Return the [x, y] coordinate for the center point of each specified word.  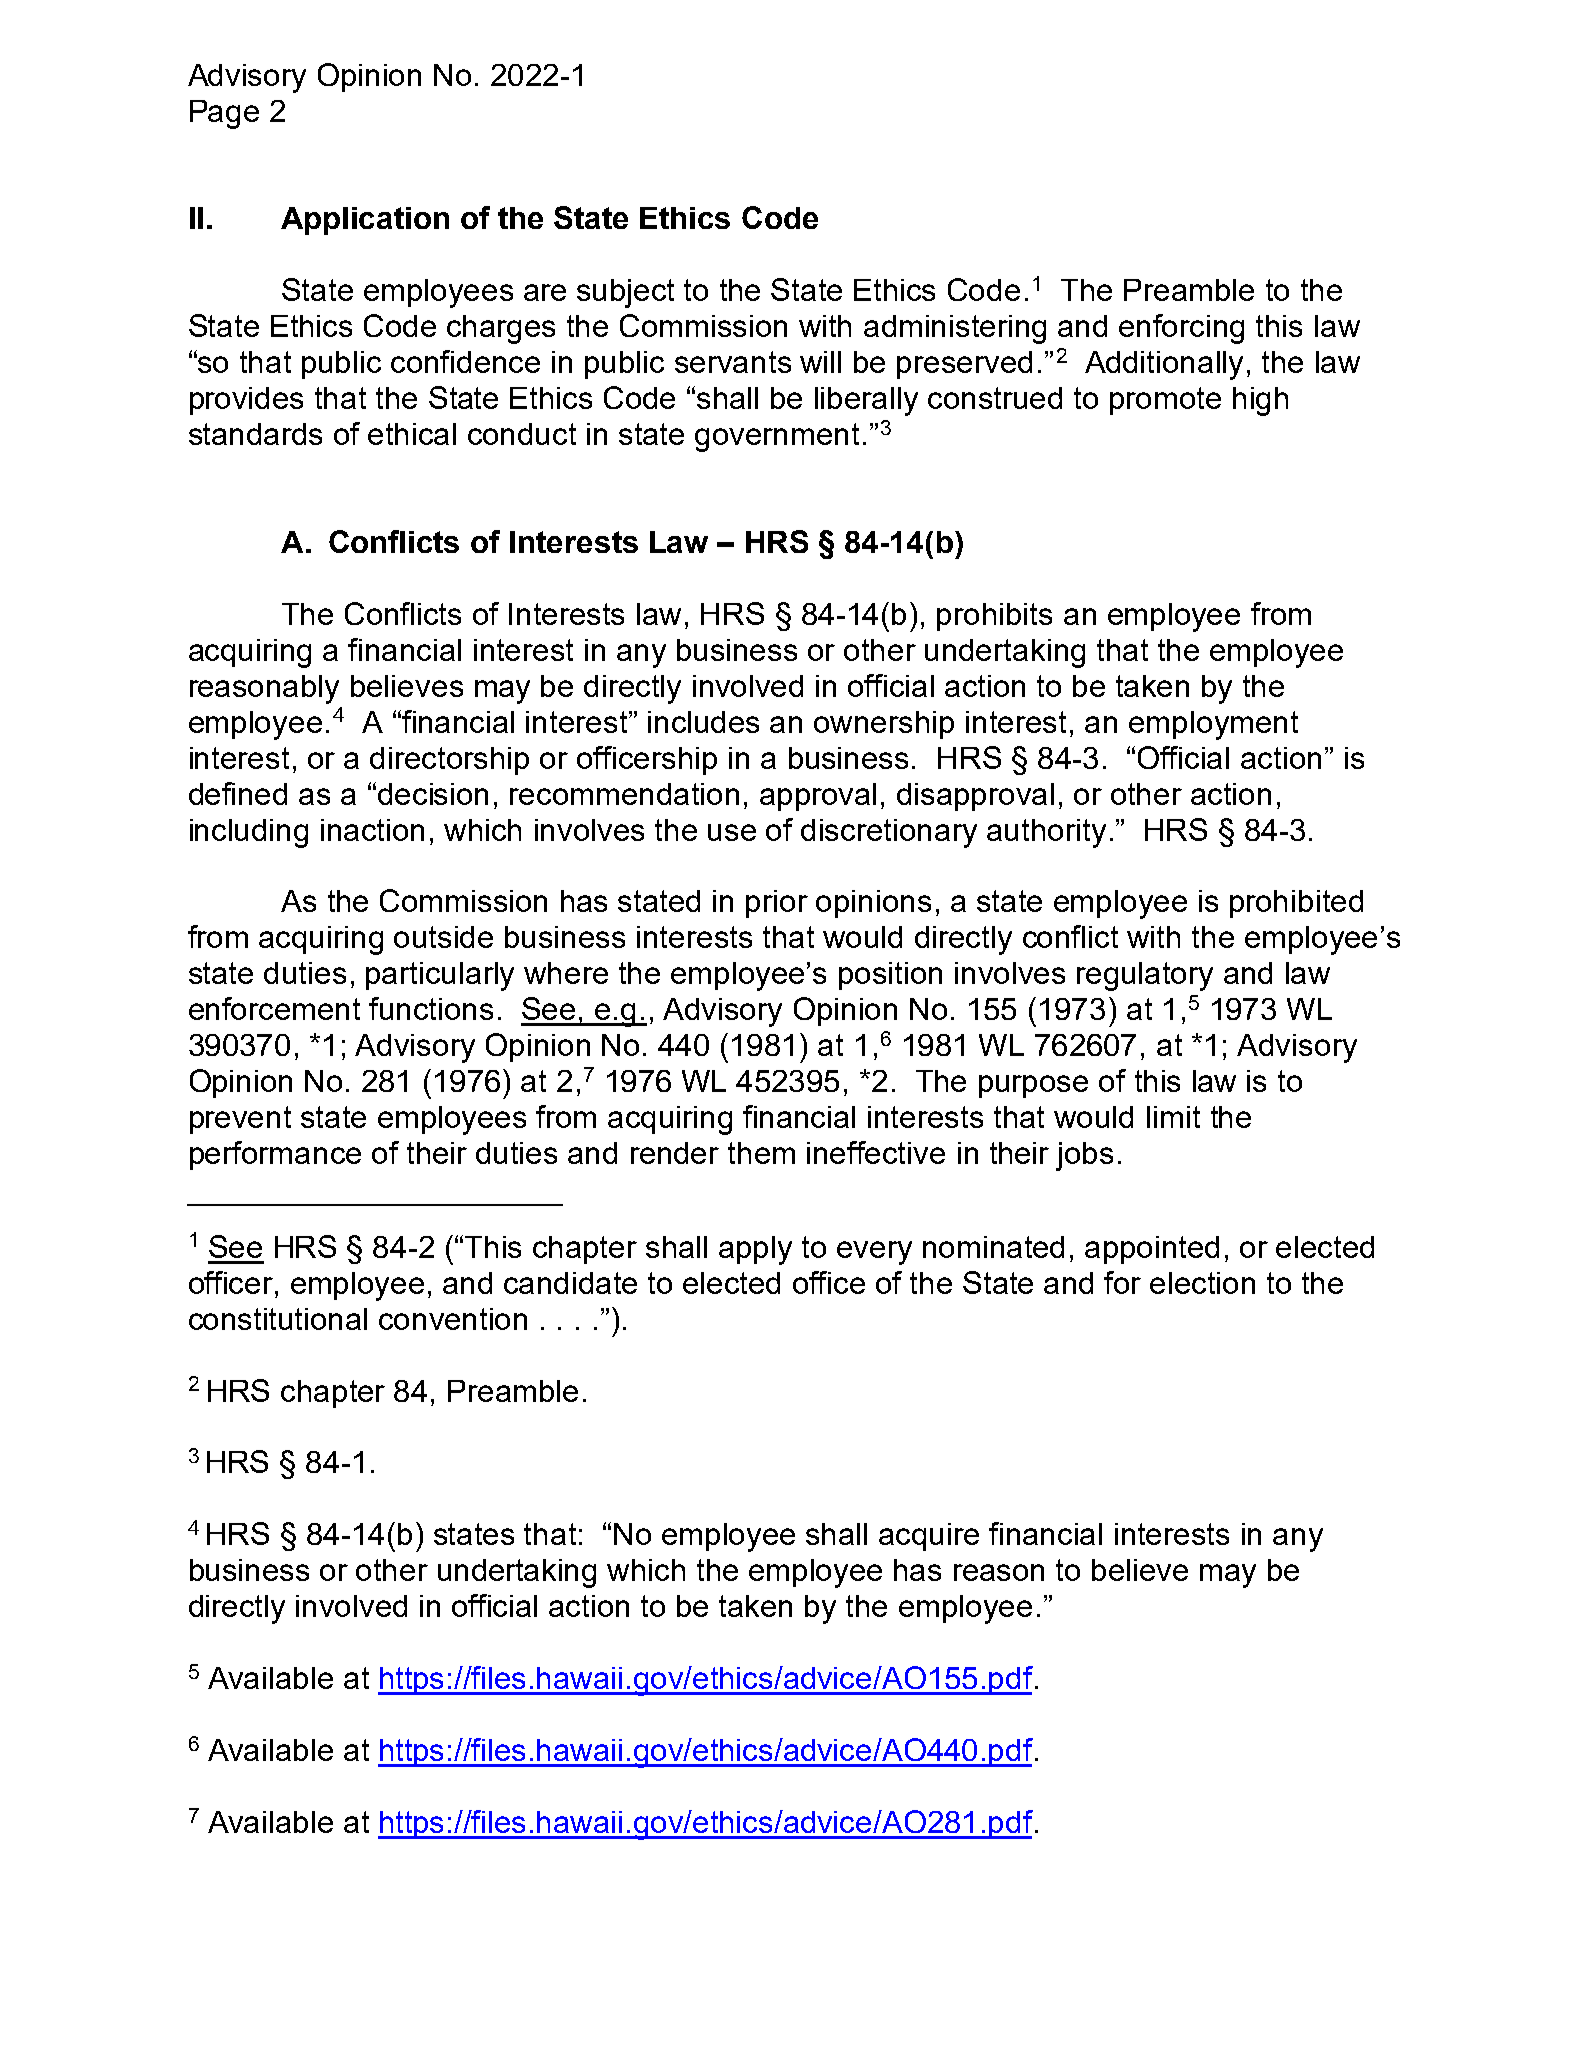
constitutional [278, 1319]
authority [1046, 833]
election [1202, 1283]
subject [625, 293]
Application [365, 221]
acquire [929, 1537]
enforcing [1181, 329]
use [732, 832]
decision [433, 794]
